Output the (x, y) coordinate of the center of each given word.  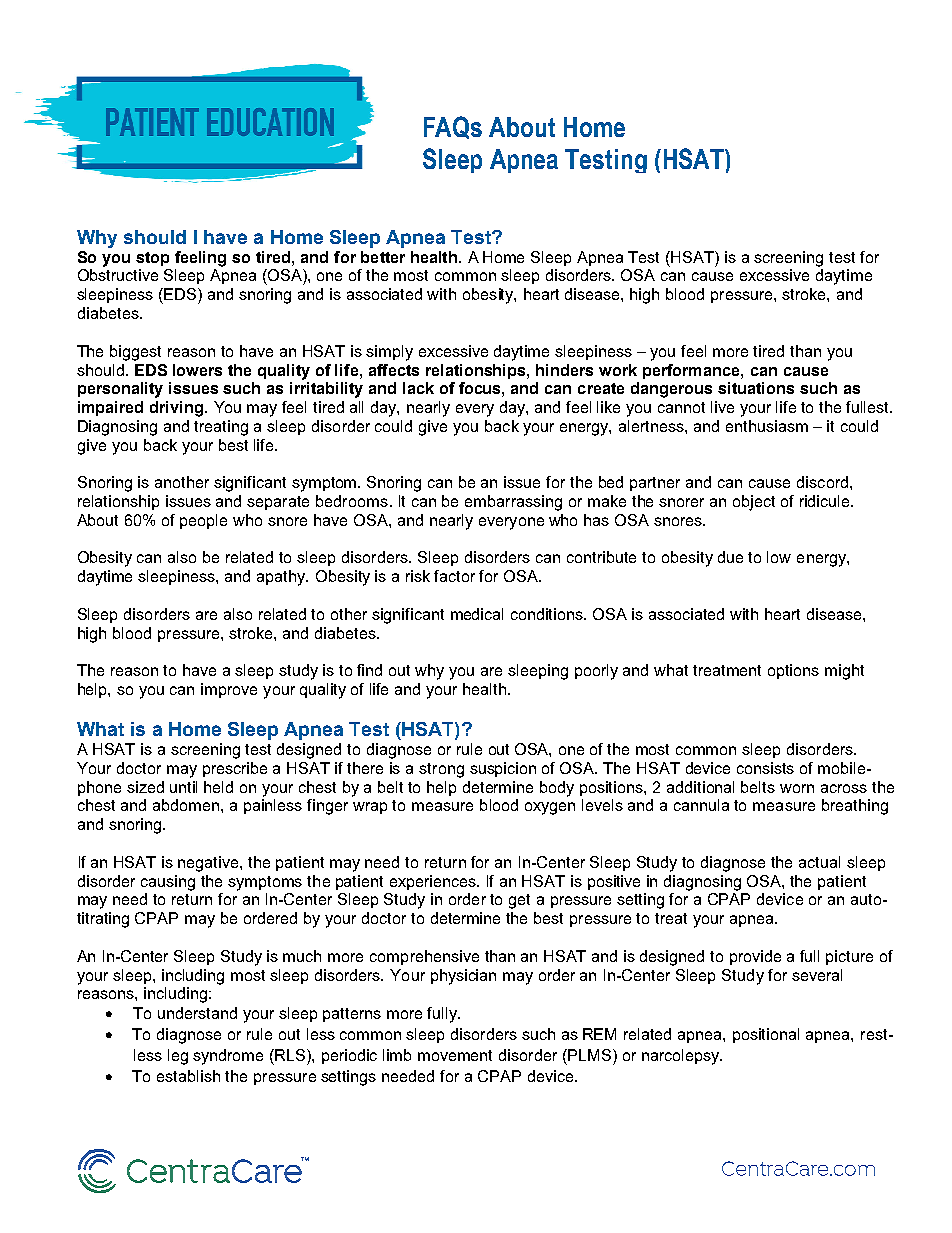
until (183, 787)
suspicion (503, 769)
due (730, 557)
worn (797, 788)
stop (152, 259)
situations (756, 388)
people (203, 521)
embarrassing (513, 503)
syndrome (228, 1057)
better (383, 257)
